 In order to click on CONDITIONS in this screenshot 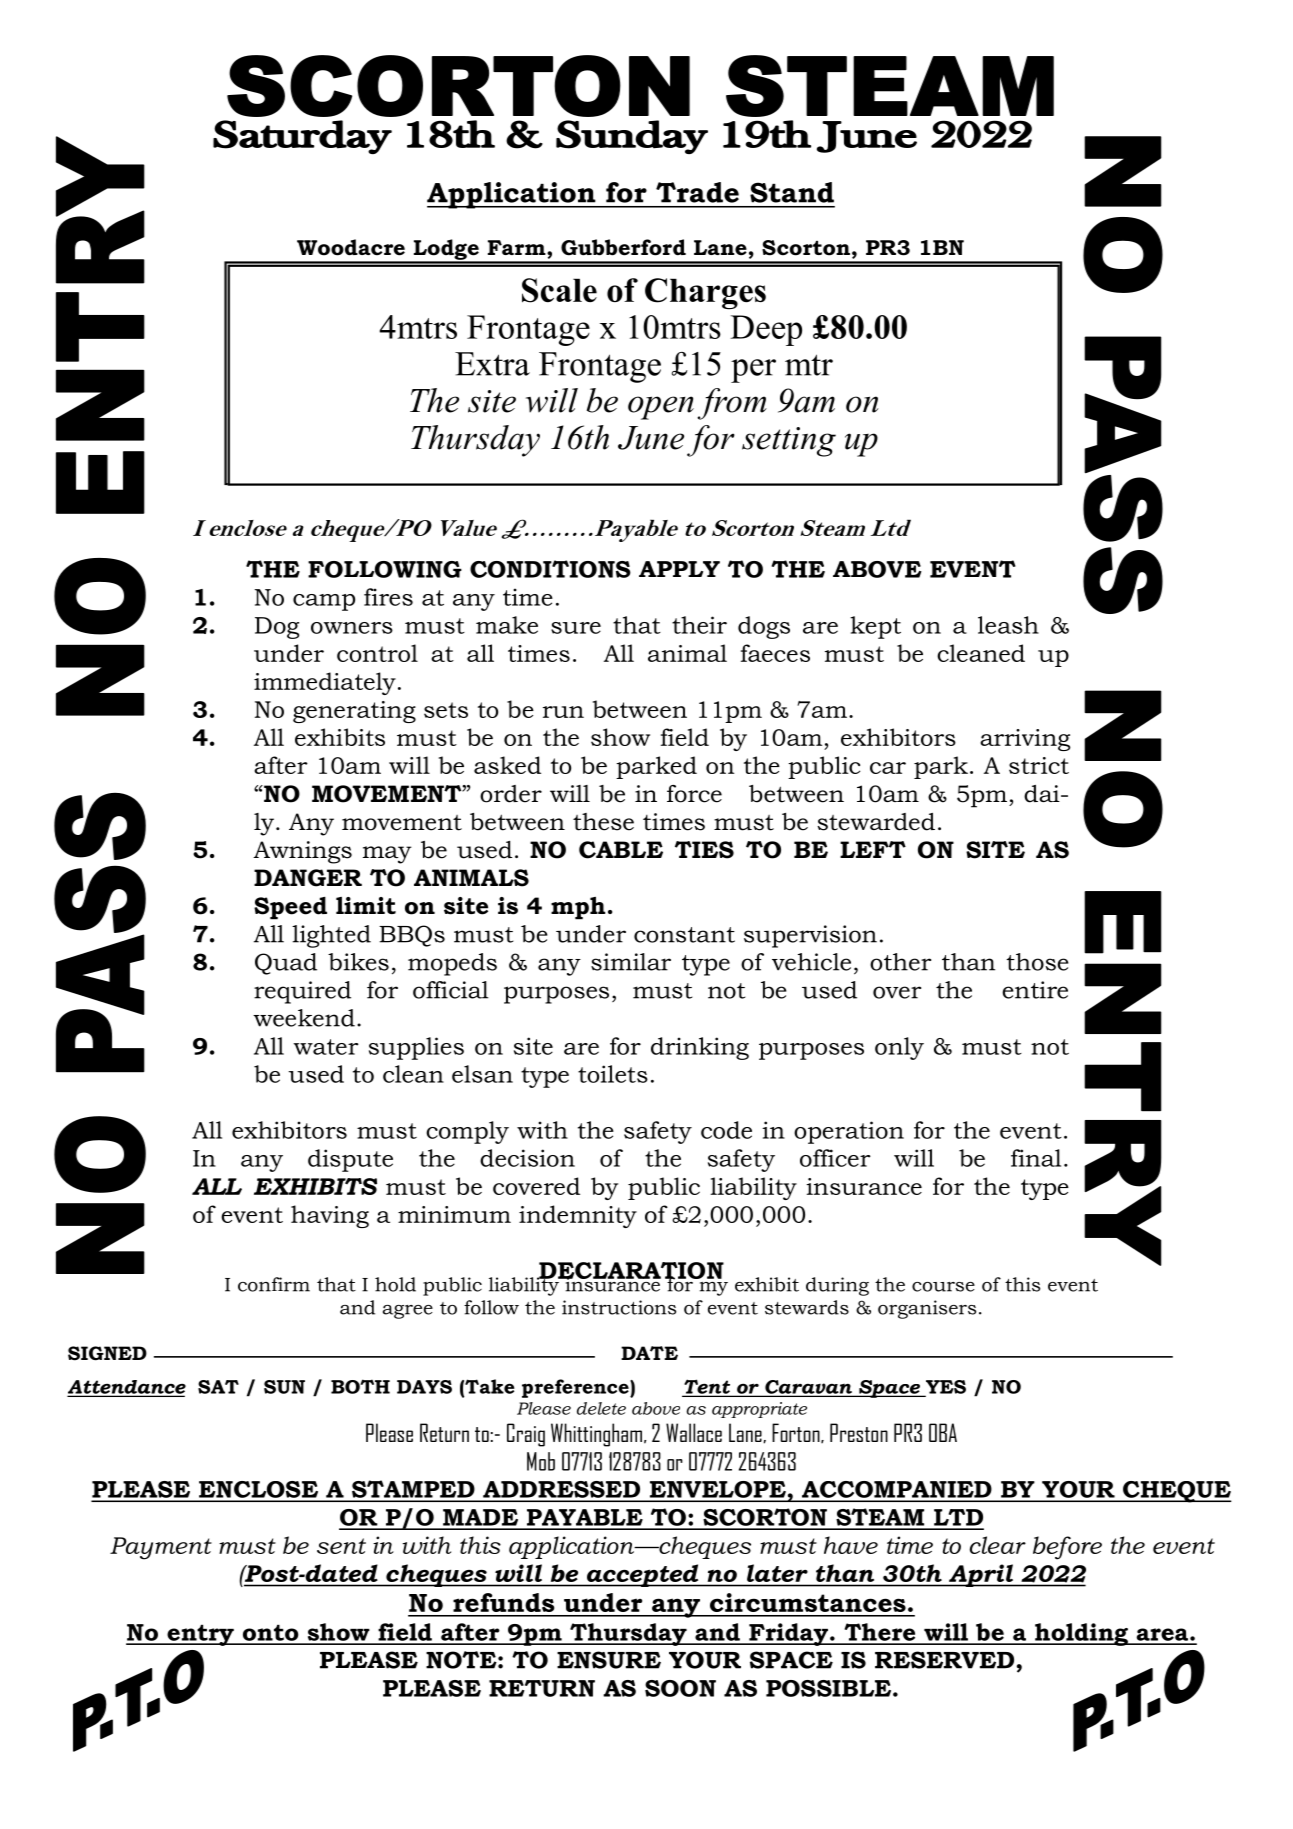, I will do `click(550, 569)`.
